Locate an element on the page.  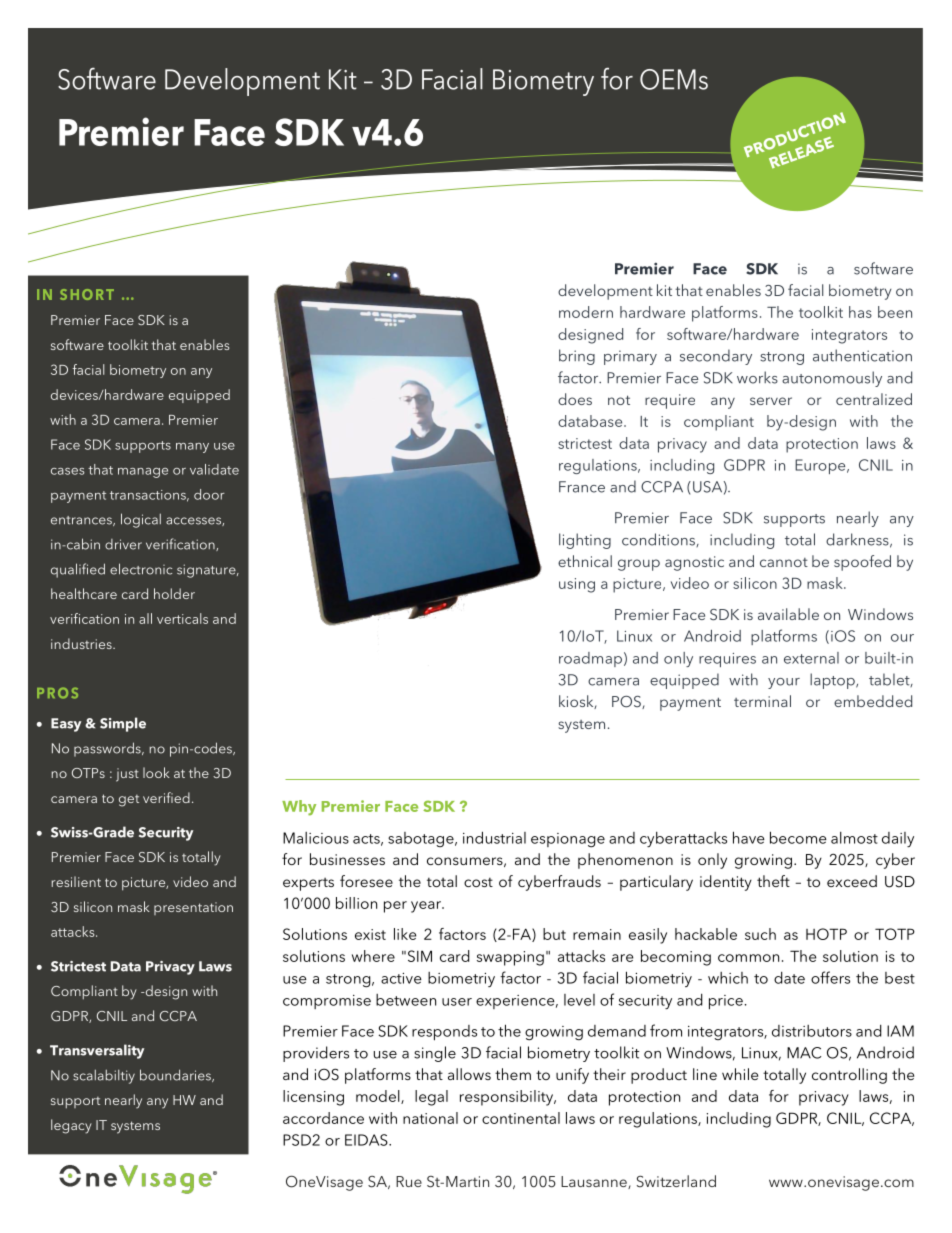
presentation is located at coordinates (193, 908).
